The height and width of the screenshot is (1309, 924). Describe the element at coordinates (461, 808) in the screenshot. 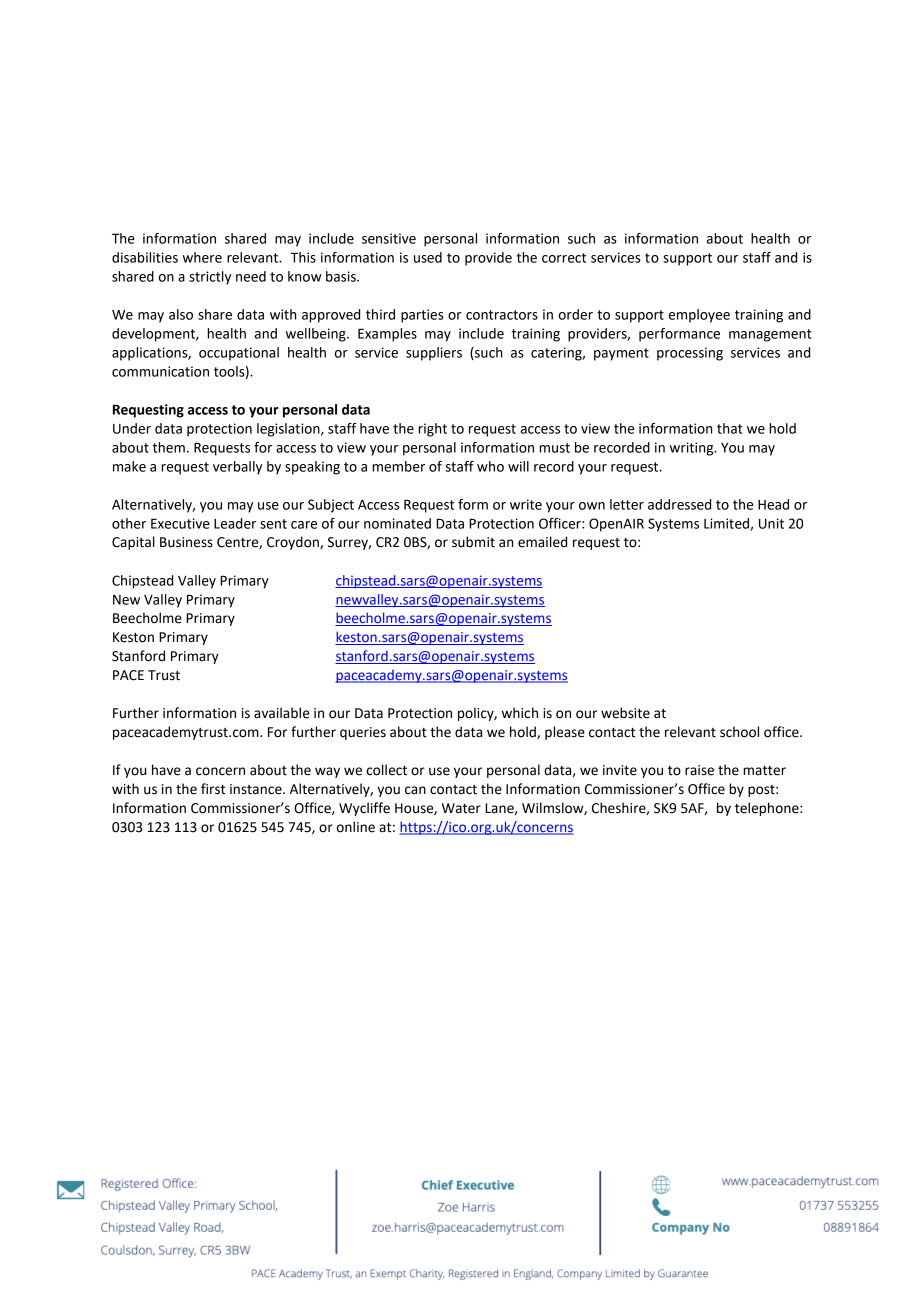

I see `Water` at that location.
